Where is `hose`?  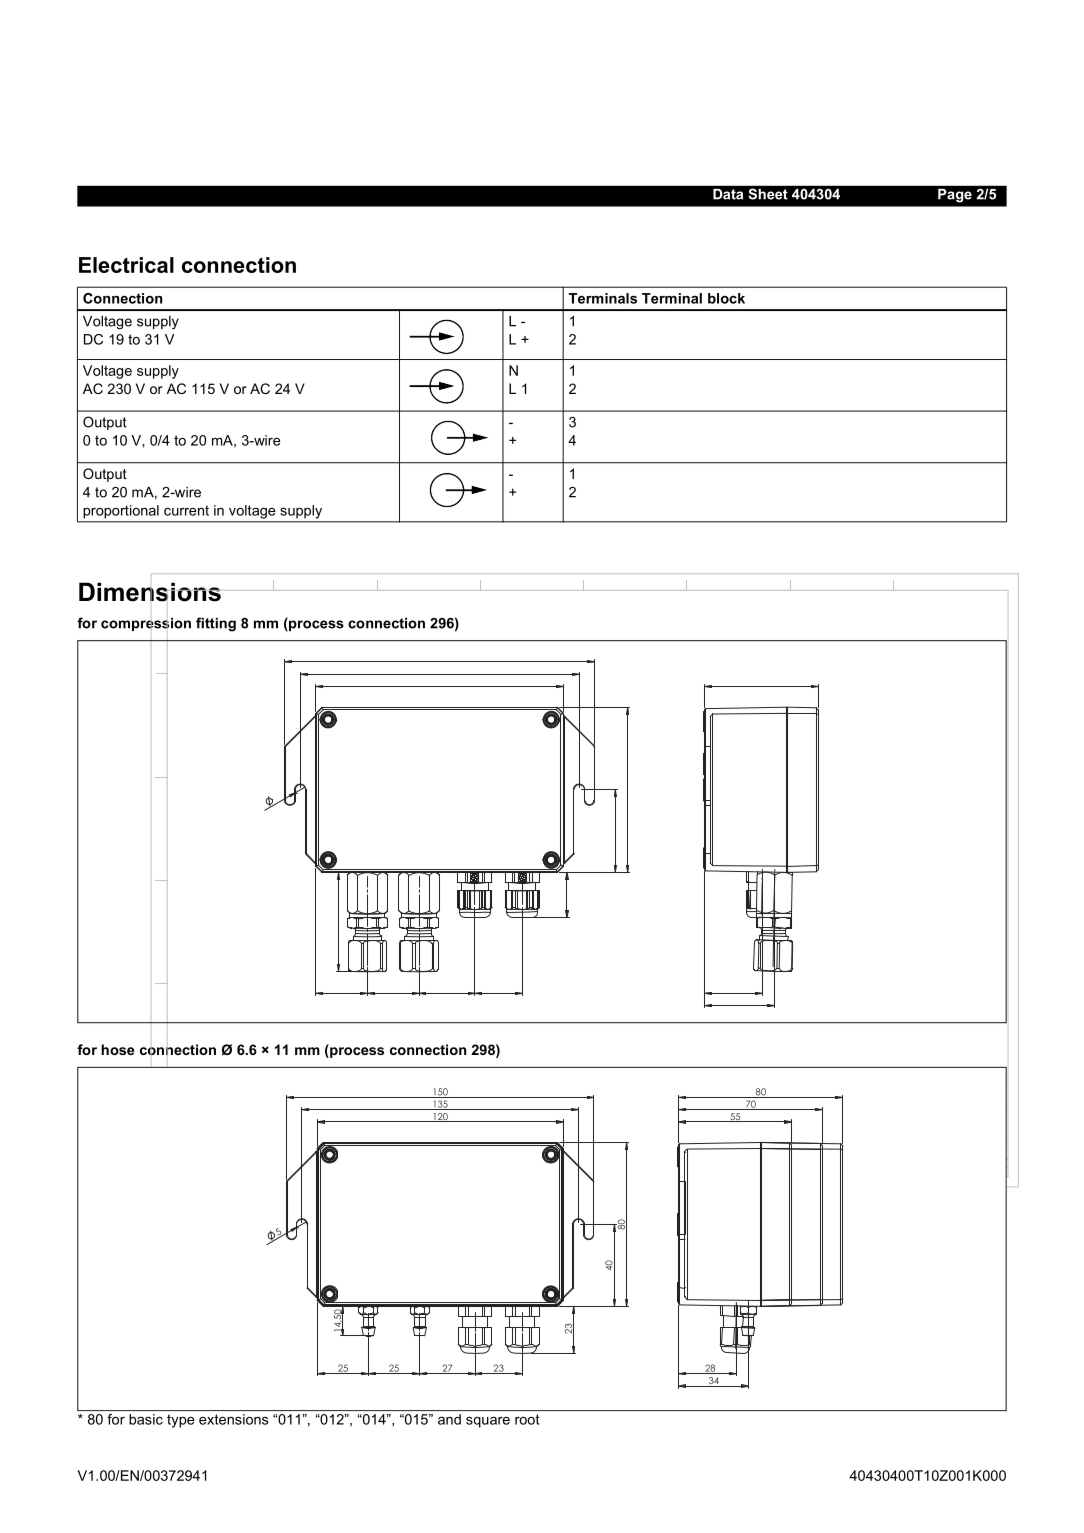 hose is located at coordinates (118, 1049).
